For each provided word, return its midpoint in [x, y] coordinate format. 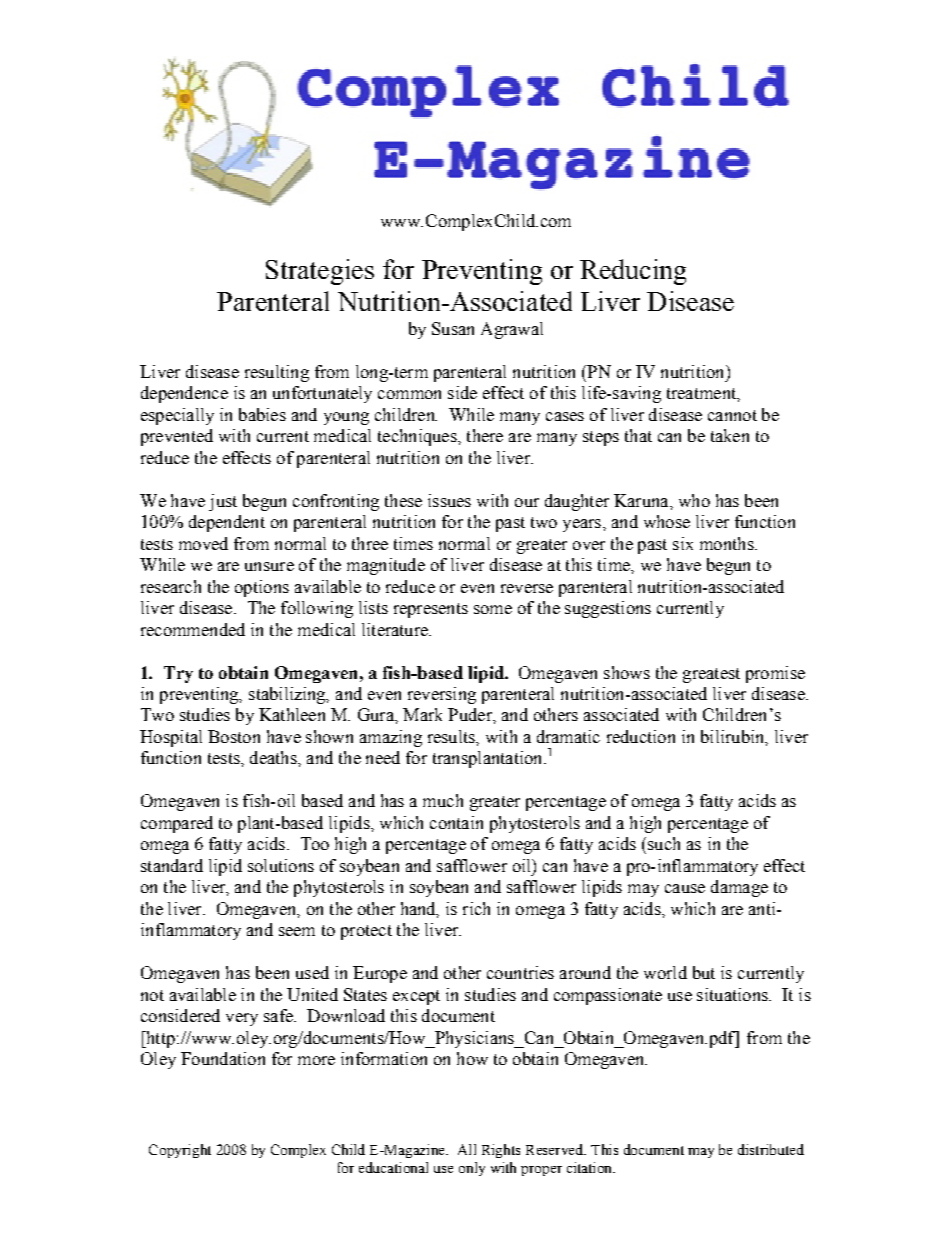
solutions [281, 865]
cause [685, 888]
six [683, 543]
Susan [453, 328]
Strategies [320, 272]
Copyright [180, 1151]
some [493, 609]
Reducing [633, 272]
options [262, 588]
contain [456, 822]
